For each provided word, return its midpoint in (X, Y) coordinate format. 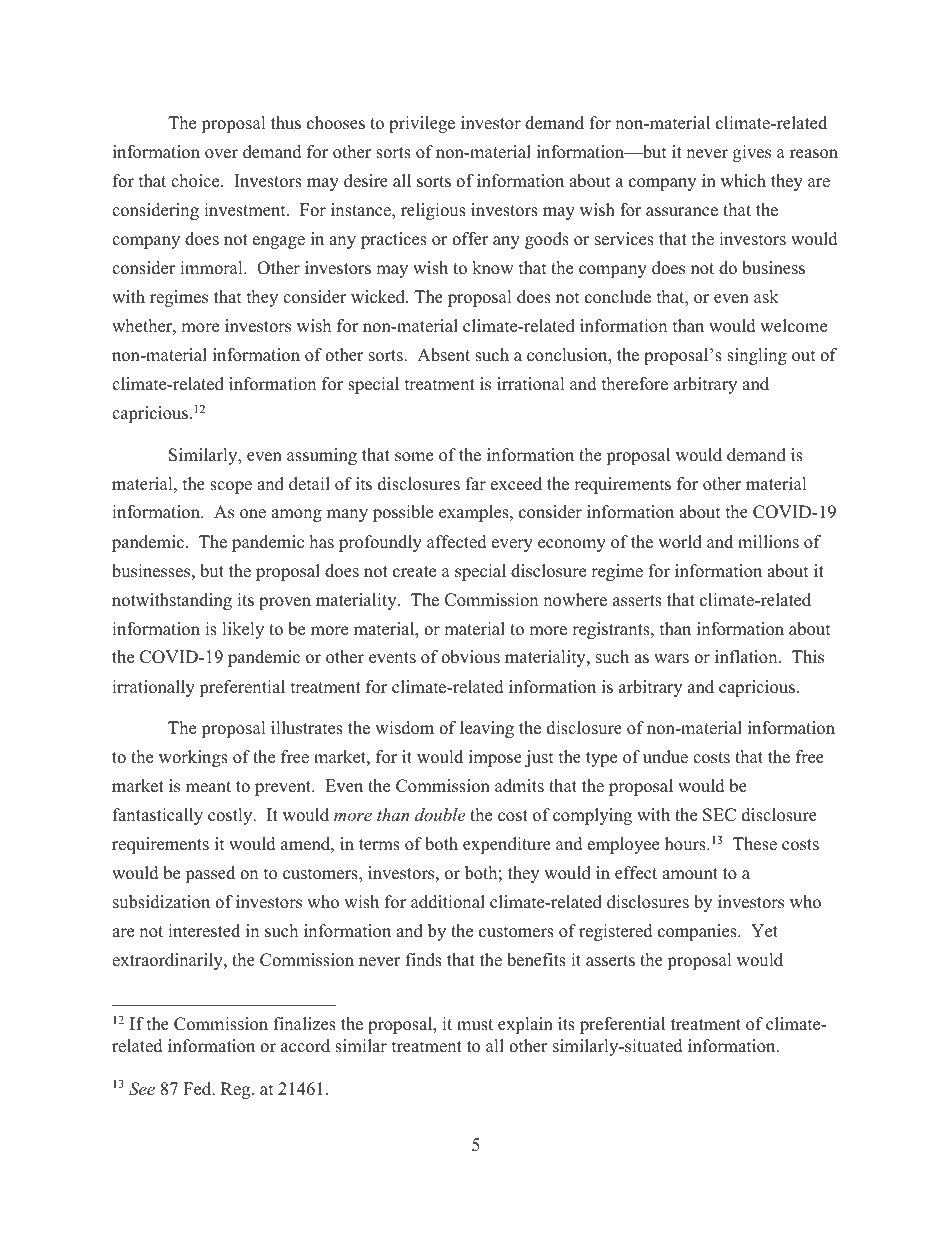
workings (193, 758)
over (221, 154)
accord (305, 1046)
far (476, 483)
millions (768, 542)
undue (665, 757)
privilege (422, 124)
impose (495, 758)
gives (752, 153)
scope (231, 487)
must (475, 1025)
